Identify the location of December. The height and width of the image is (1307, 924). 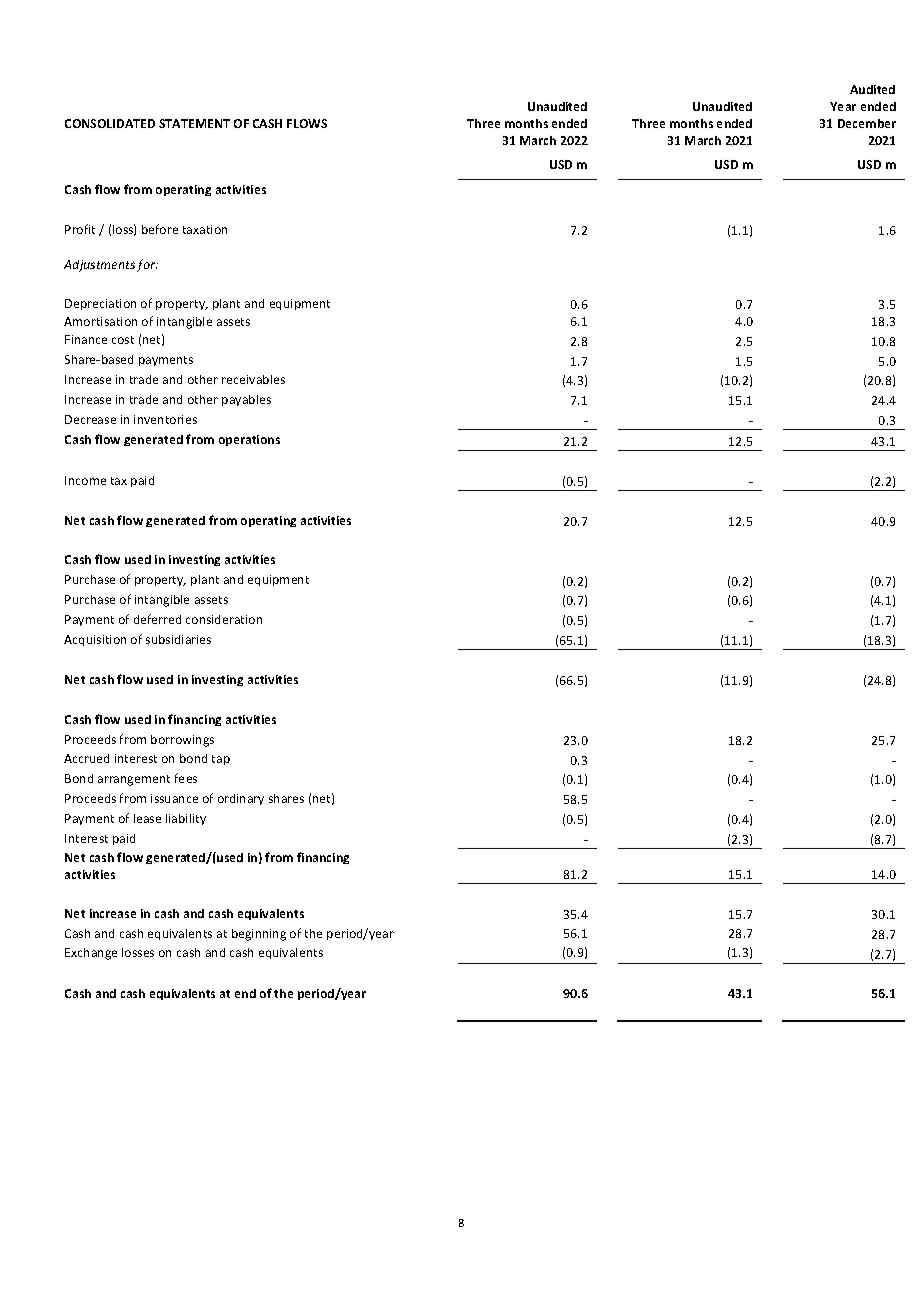
(867, 123).
